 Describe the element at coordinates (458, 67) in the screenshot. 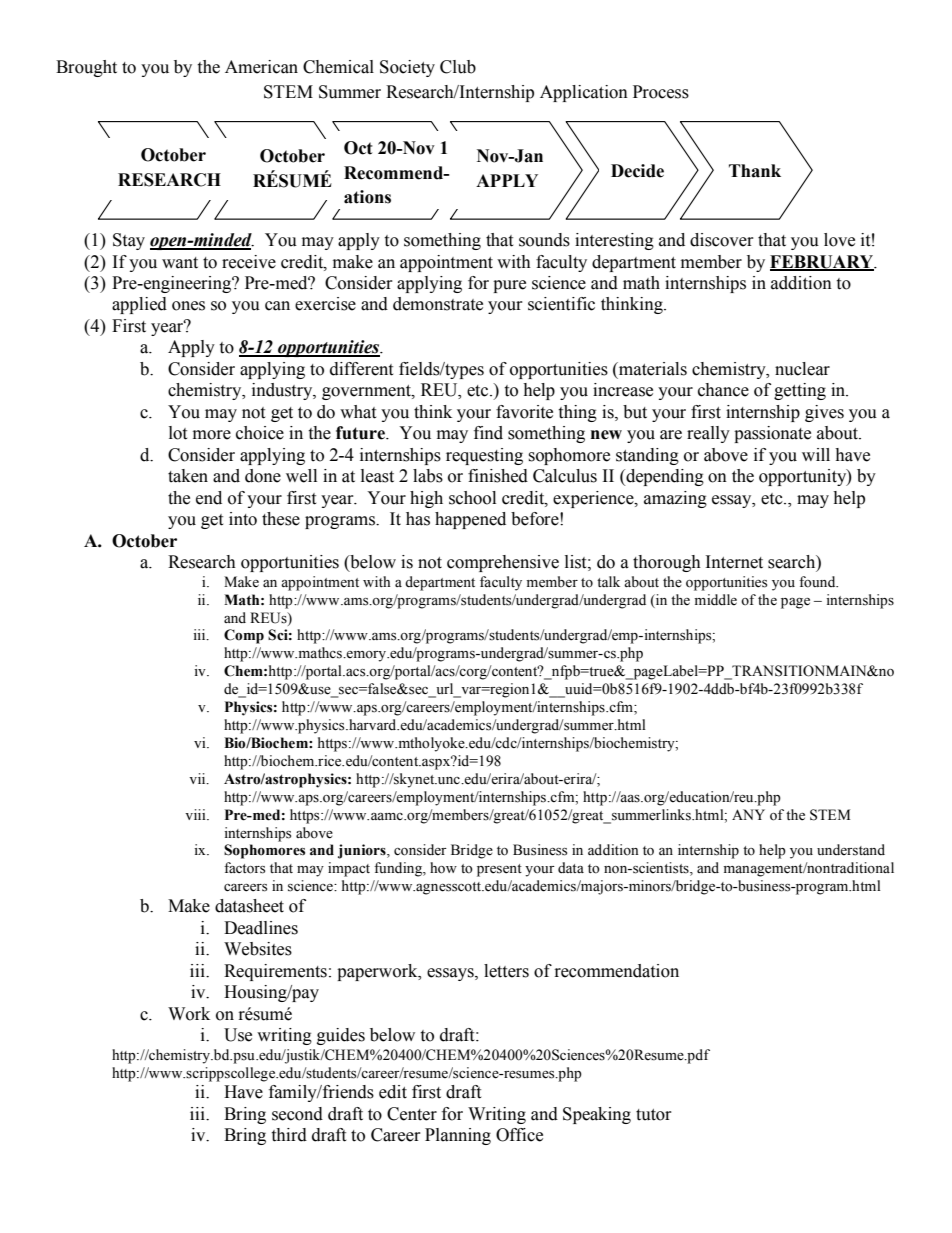

I see `Club` at that location.
